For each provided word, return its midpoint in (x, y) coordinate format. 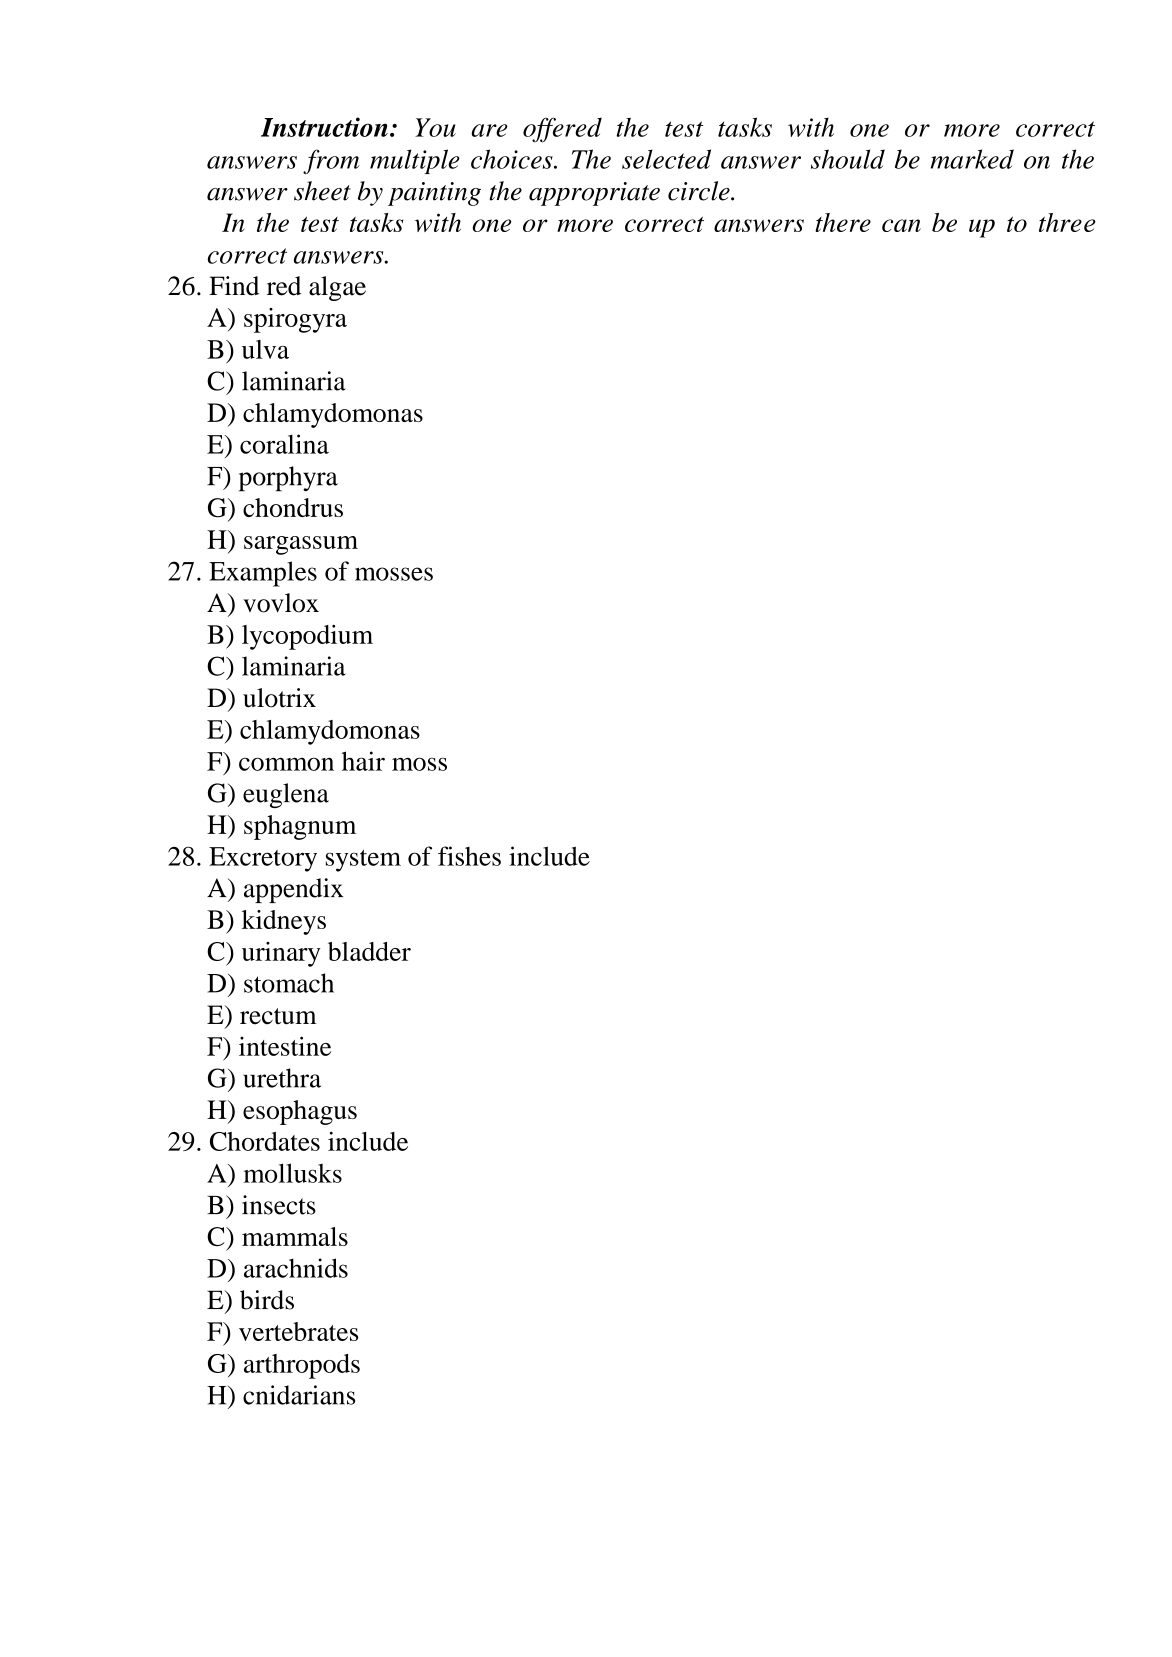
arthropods (302, 1366)
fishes (469, 856)
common (286, 764)
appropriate (594, 194)
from (331, 161)
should (848, 159)
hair (363, 761)
